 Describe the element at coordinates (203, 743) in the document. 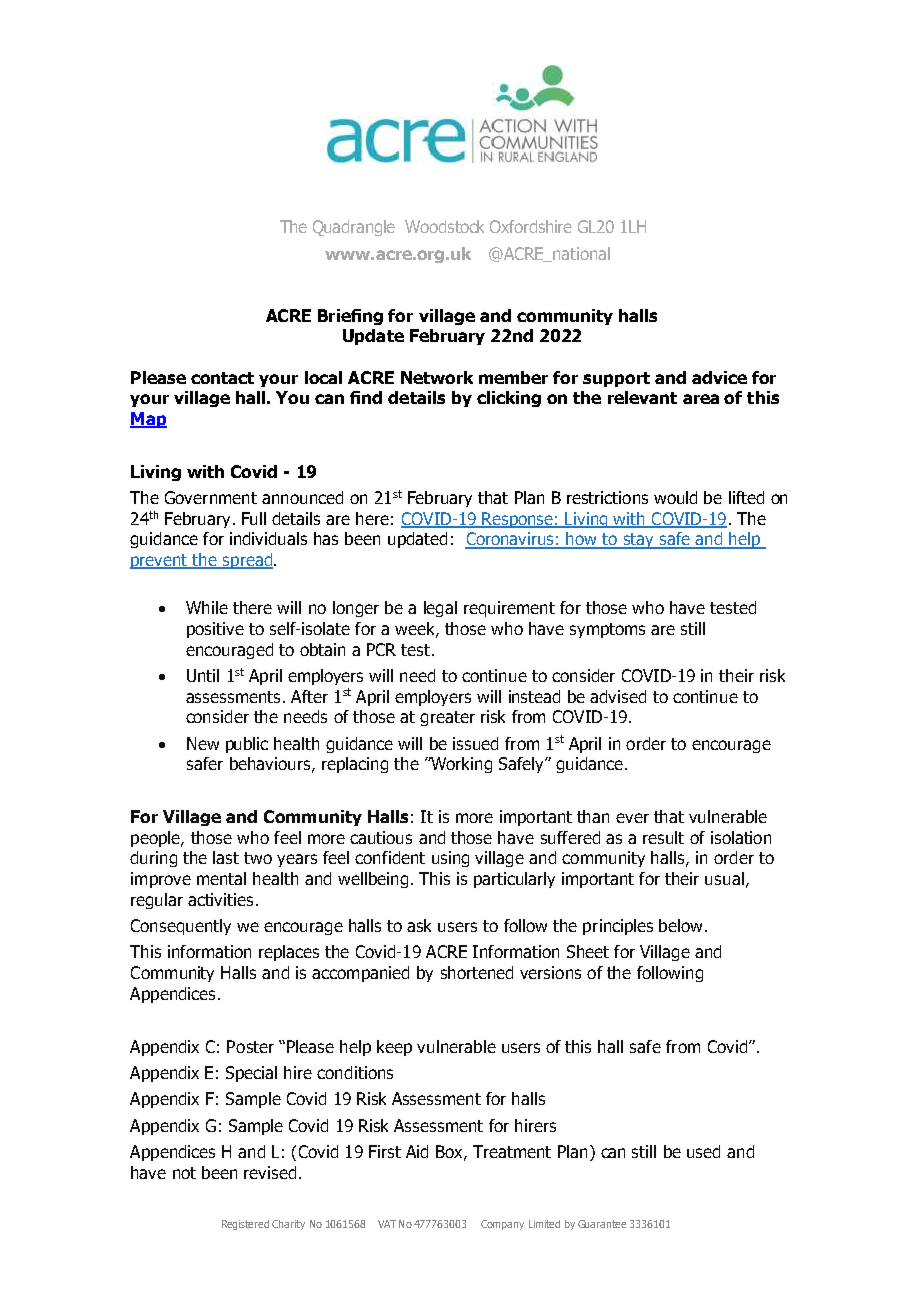

I see `New` at that location.
